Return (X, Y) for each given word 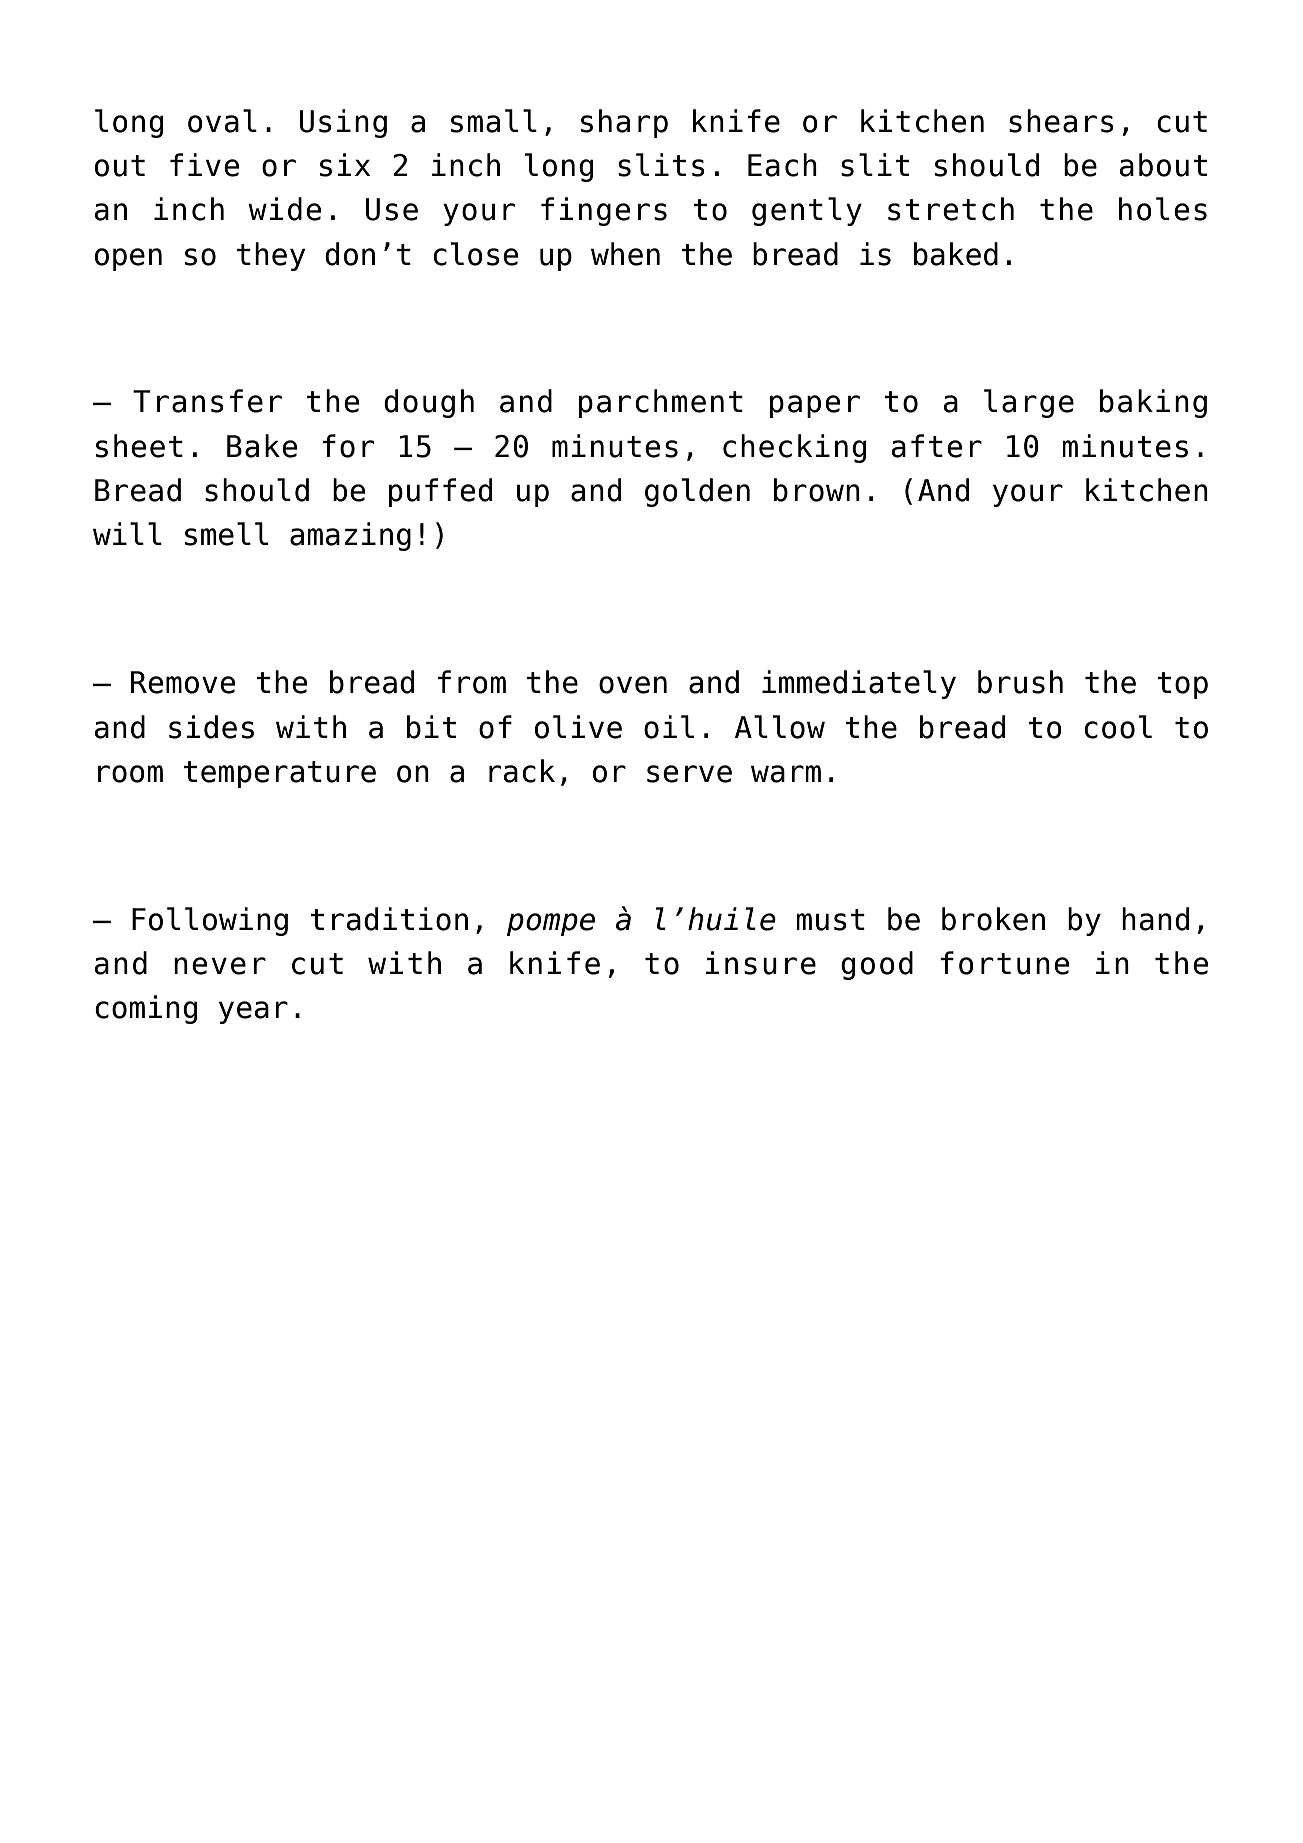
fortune (1004, 963)
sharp (624, 123)
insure (760, 963)
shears (1061, 121)
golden (697, 492)
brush (1020, 682)
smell (226, 534)
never (220, 966)
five (204, 165)
